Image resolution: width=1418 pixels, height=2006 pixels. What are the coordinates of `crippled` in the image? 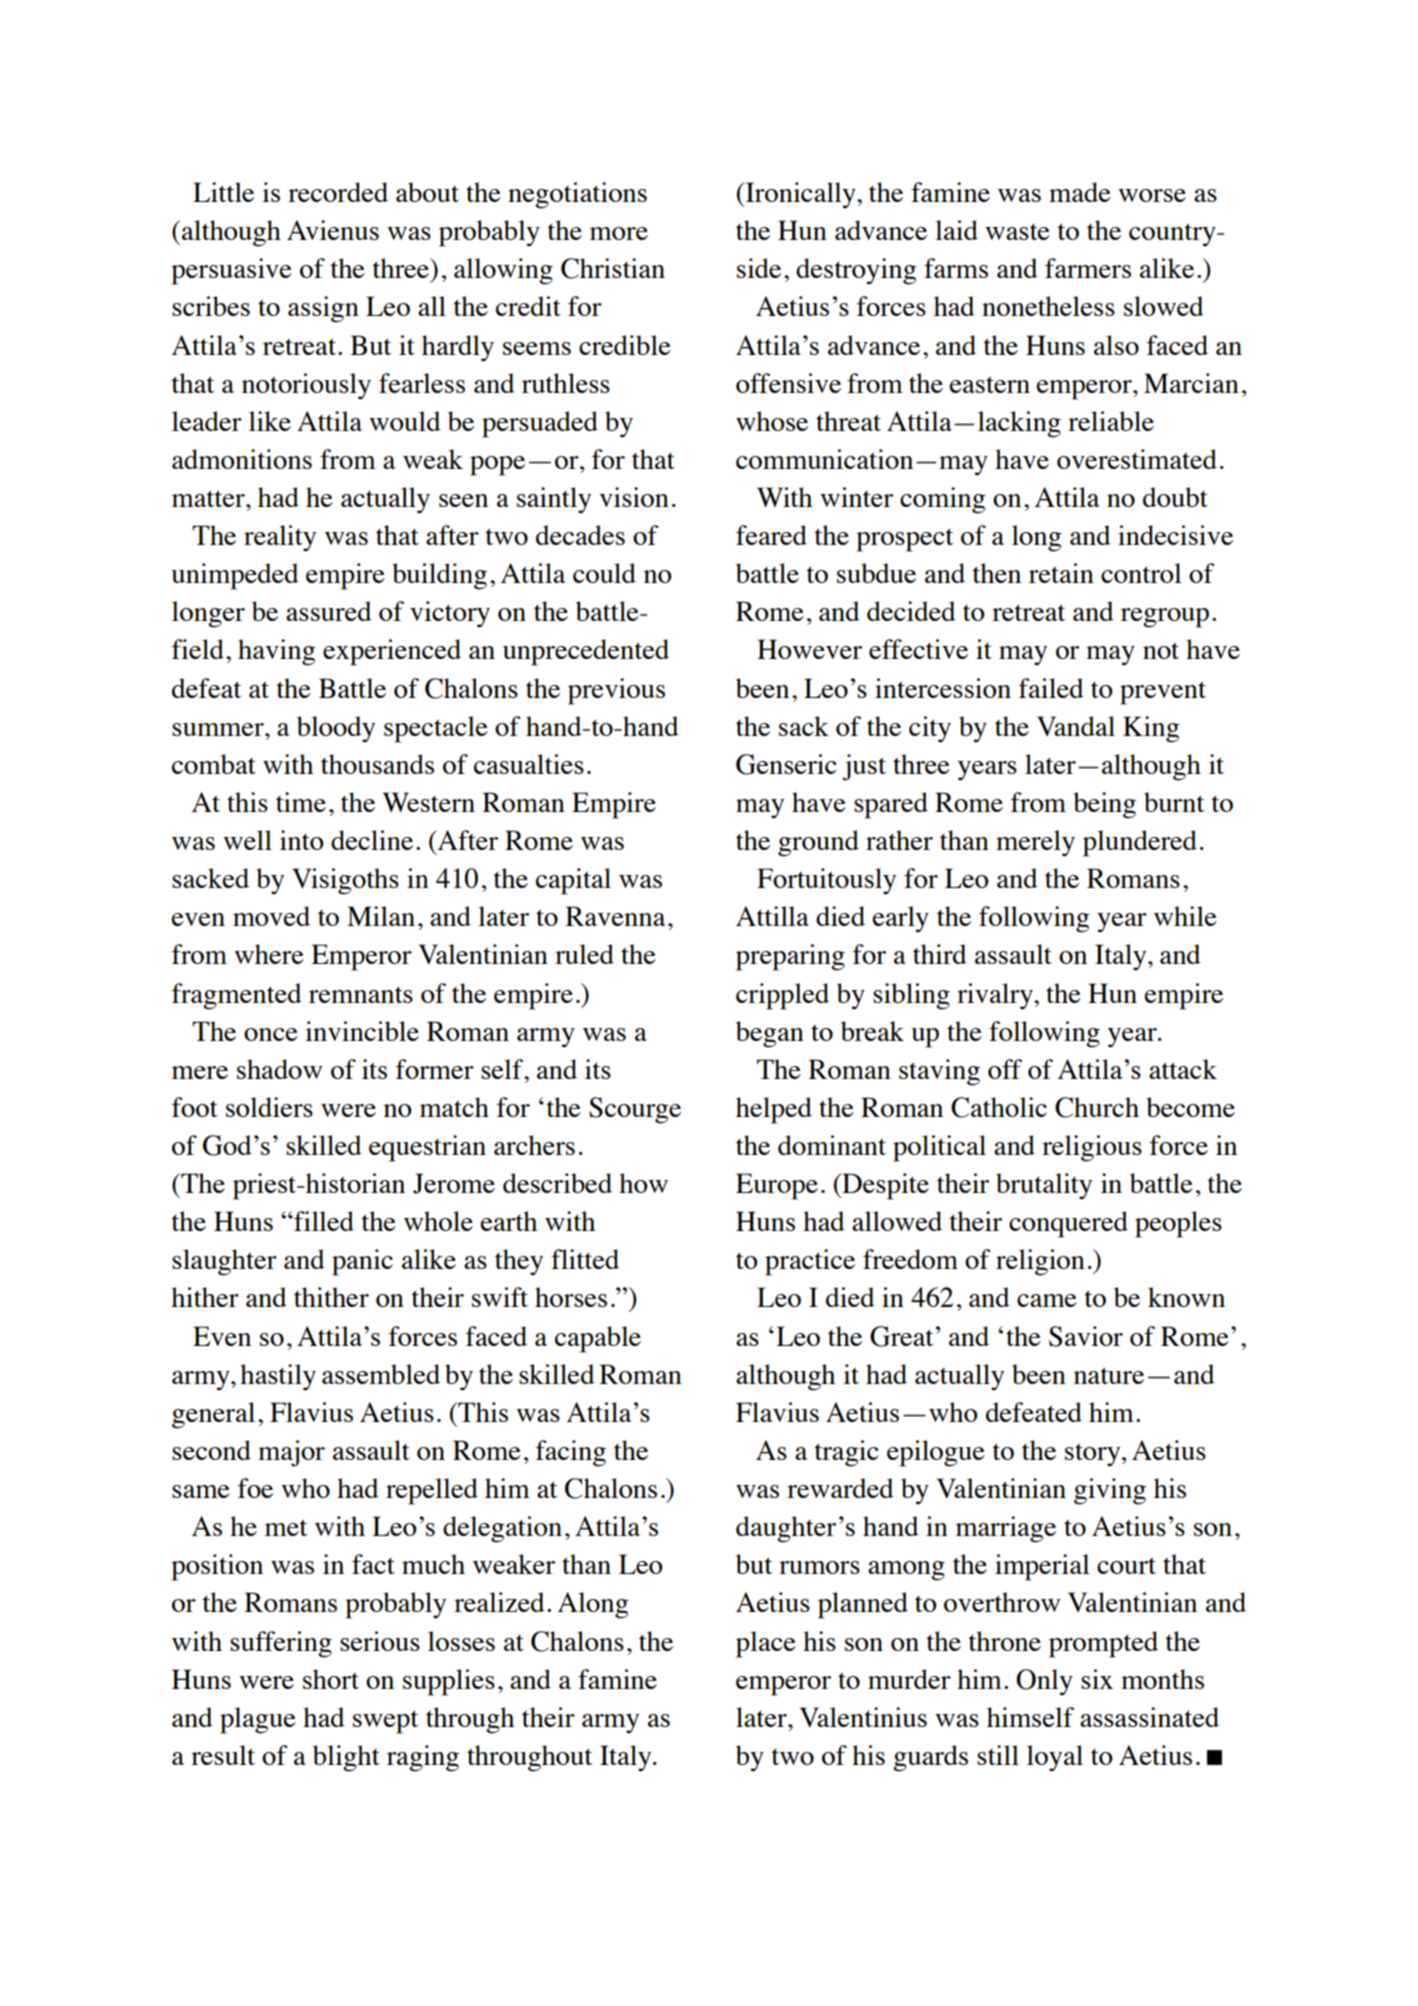 It's located at (782, 996).
